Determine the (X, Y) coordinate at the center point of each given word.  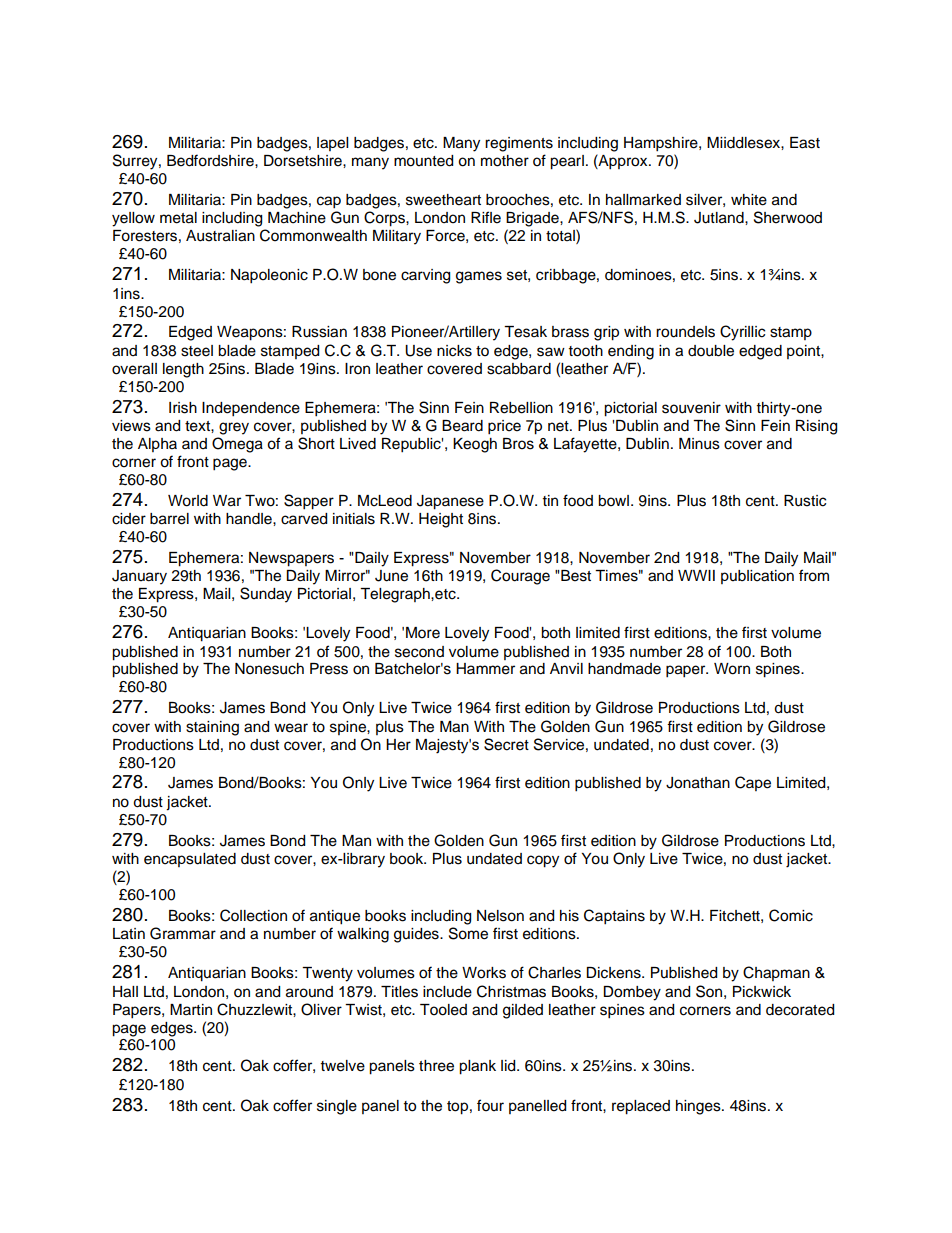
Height (441, 520)
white (749, 200)
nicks (454, 351)
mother (505, 161)
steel (197, 351)
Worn (732, 669)
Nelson (500, 916)
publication (757, 577)
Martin (191, 1009)
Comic (791, 915)
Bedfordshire (211, 160)
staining (212, 728)
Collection (253, 915)
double (711, 351)
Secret (506, 744)
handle (250, 519)
